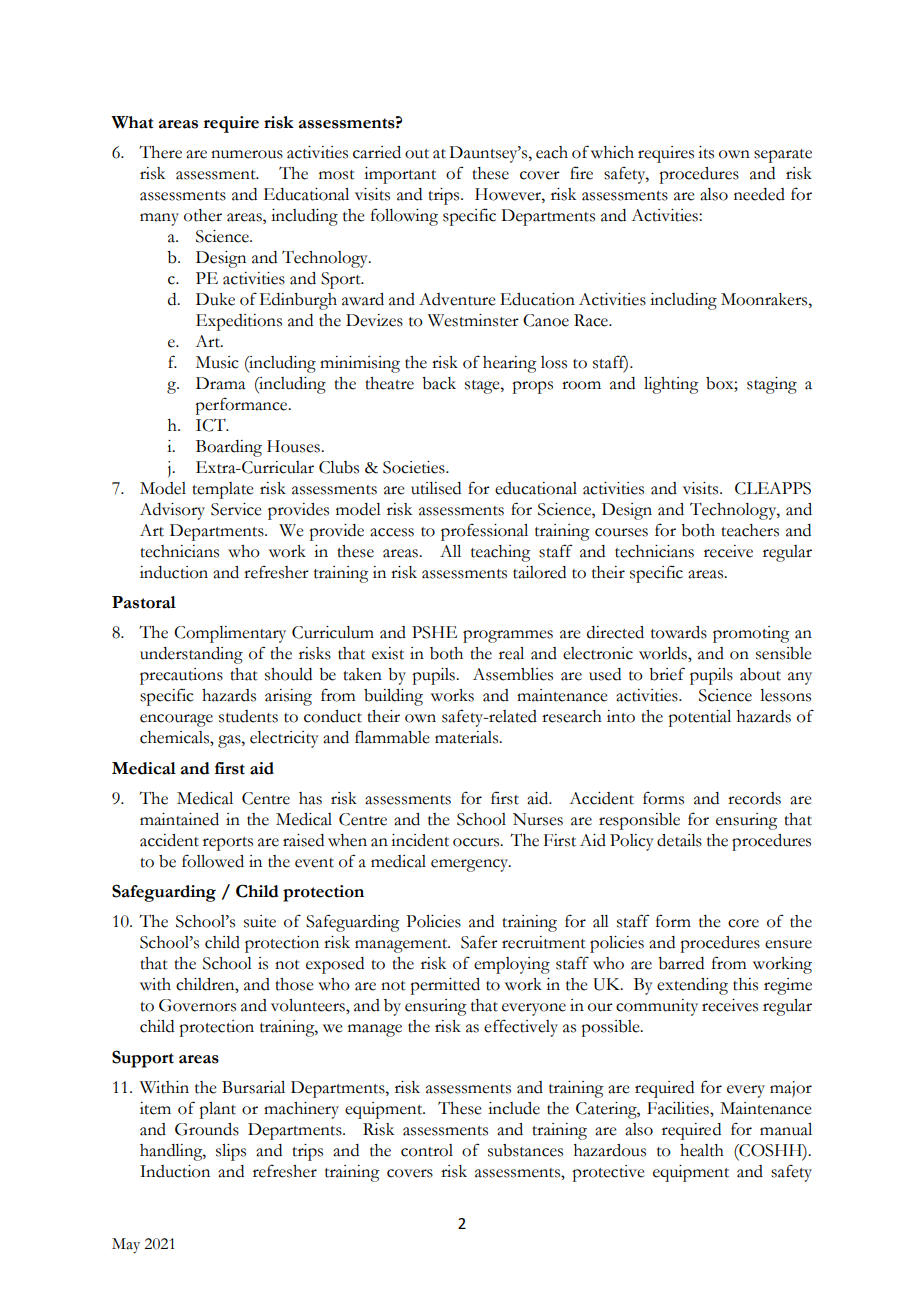  Describe the element at coordinates (513, 674) in the screenshot. I see `Assemblies` at that location.
